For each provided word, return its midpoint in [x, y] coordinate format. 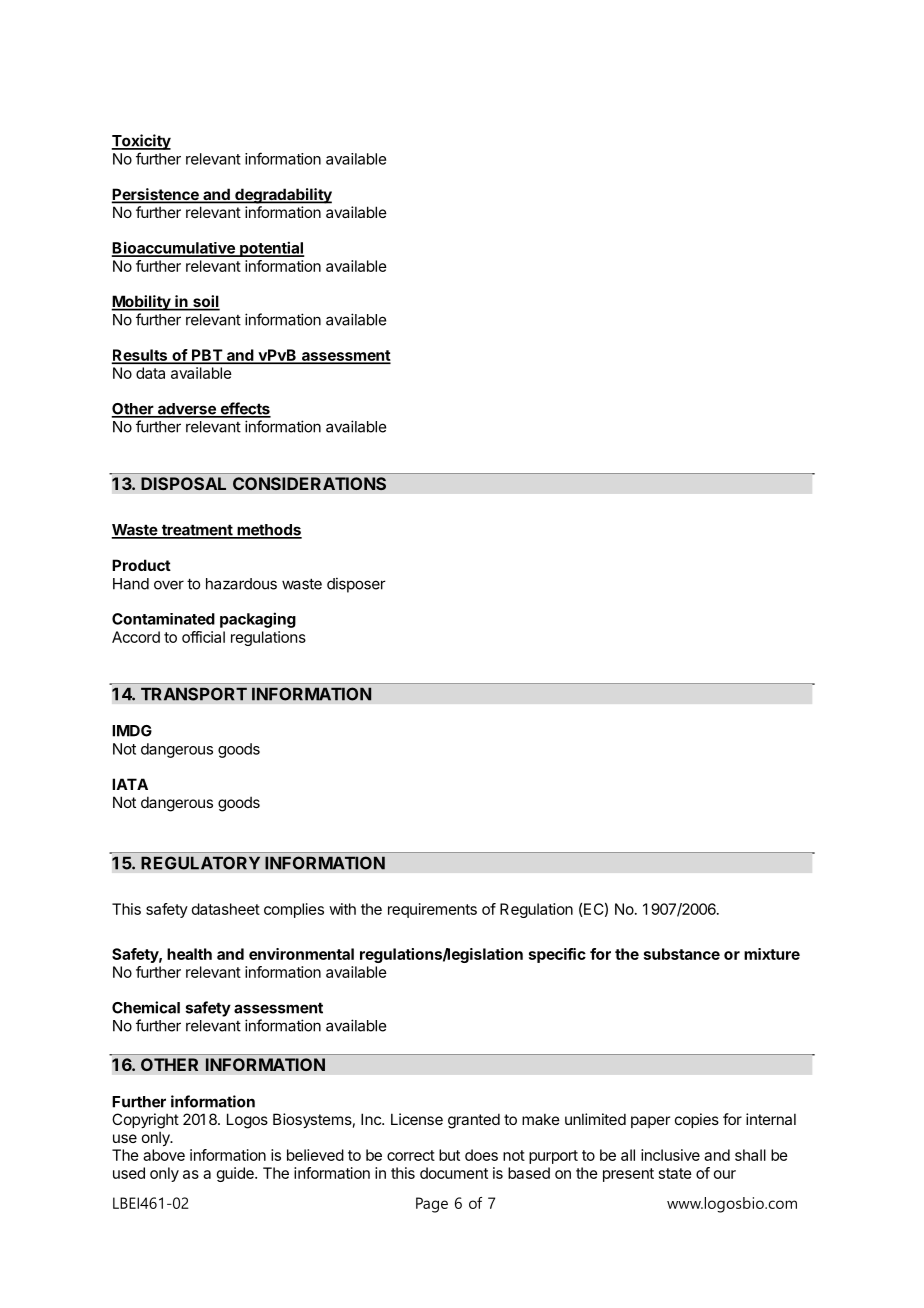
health [189, 954]
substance [682, 954]
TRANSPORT [194, 694]
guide [236, 1174]
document [454, 1173]
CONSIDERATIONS [309, 483]
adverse [186, 410]
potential [271, 249]
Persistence [156, 195]
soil [205, 302]
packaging [258, 620]
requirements [432, 910]
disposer [356, 585]
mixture [772, 954]
